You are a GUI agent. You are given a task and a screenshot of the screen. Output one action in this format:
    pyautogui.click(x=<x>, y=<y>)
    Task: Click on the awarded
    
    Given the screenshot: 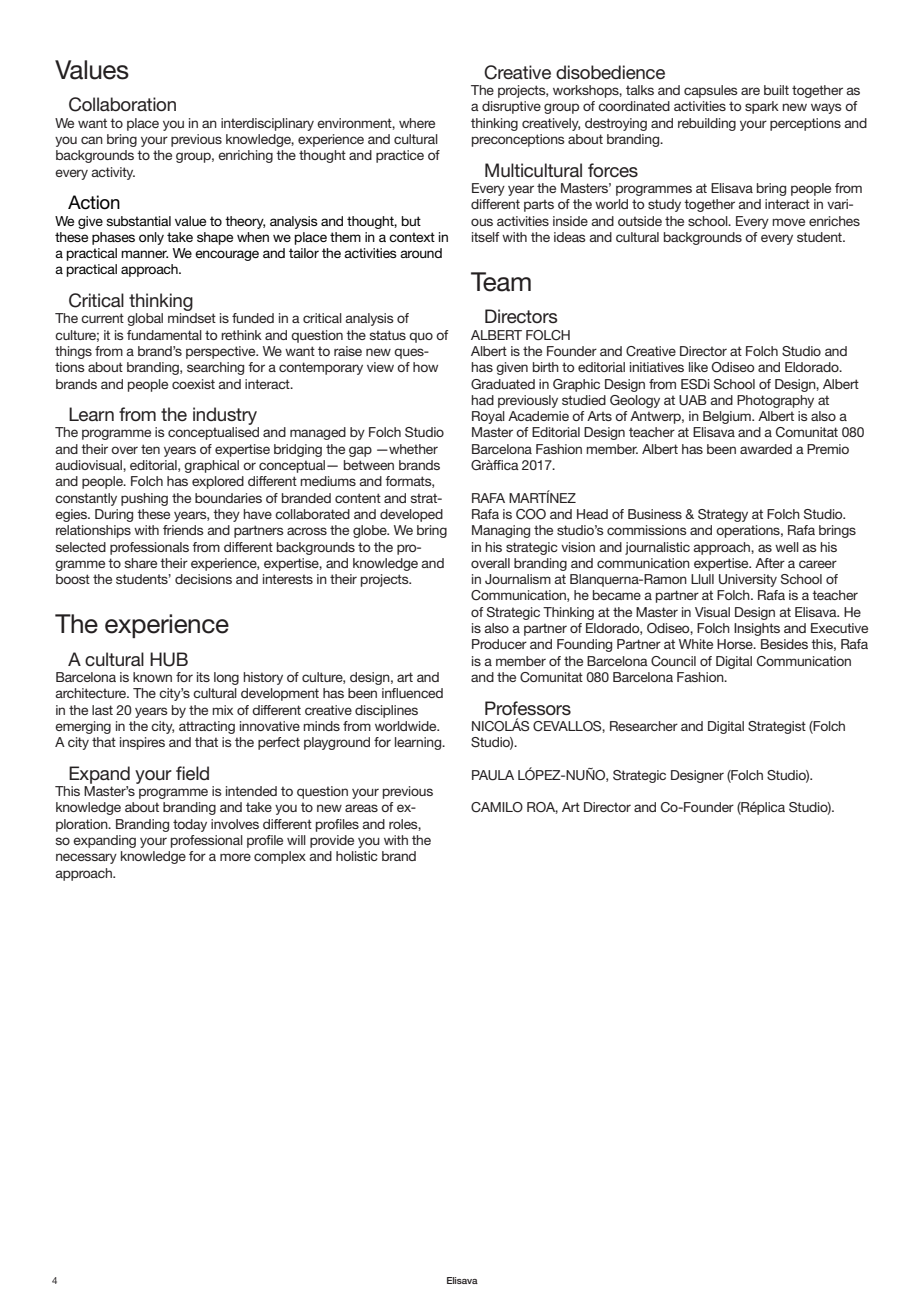 What is the action you would take?
    pyautogui.click(x=766, y=449)
